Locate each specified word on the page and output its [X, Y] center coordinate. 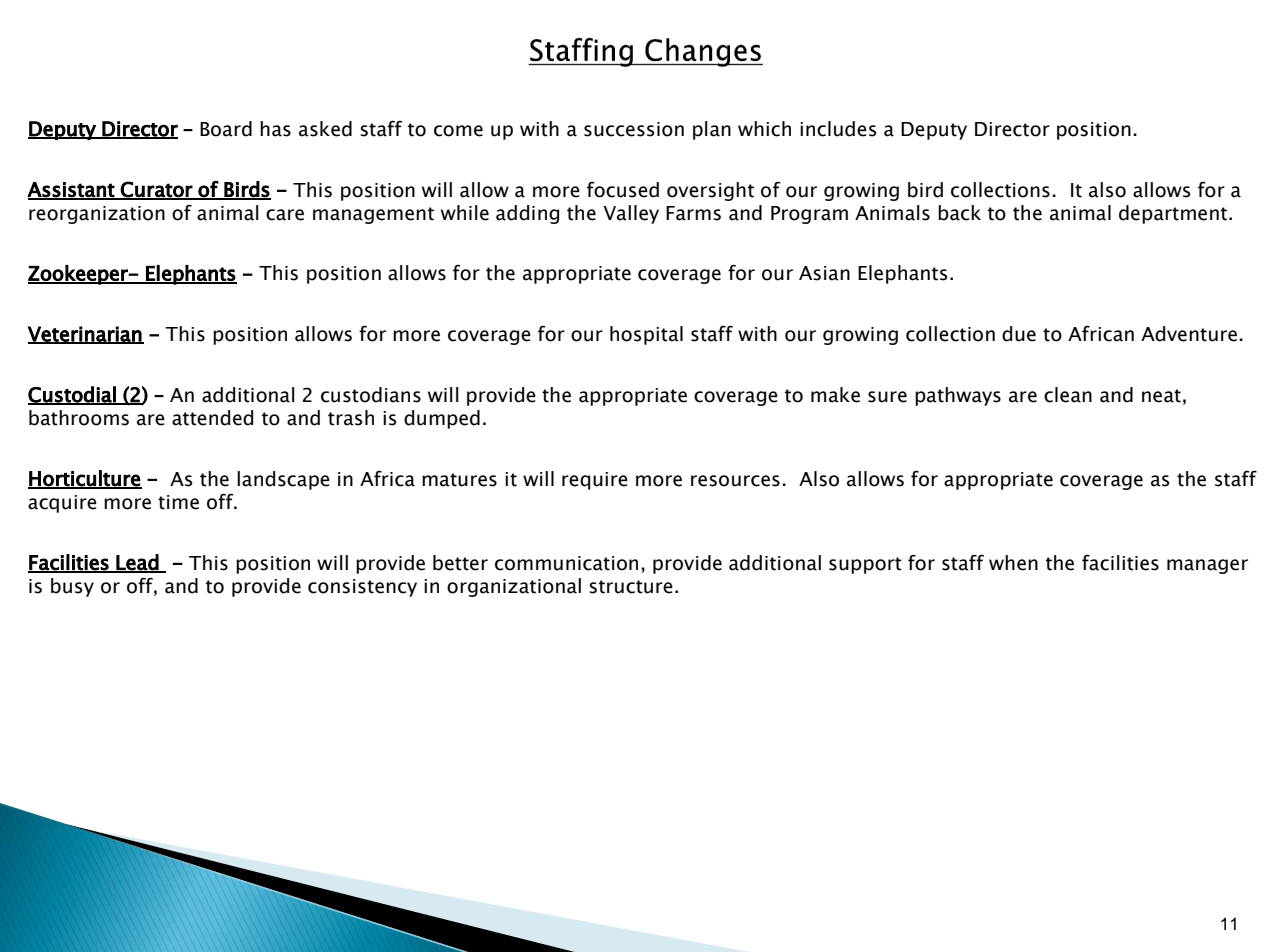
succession [634, 129]
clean [1068, 395]
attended [212, 418]
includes [838, 129]
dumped [442, 419]
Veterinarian [85, 335]
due [1019, 334]
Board [226, 129]
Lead [137, 563]
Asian [824, 273]
